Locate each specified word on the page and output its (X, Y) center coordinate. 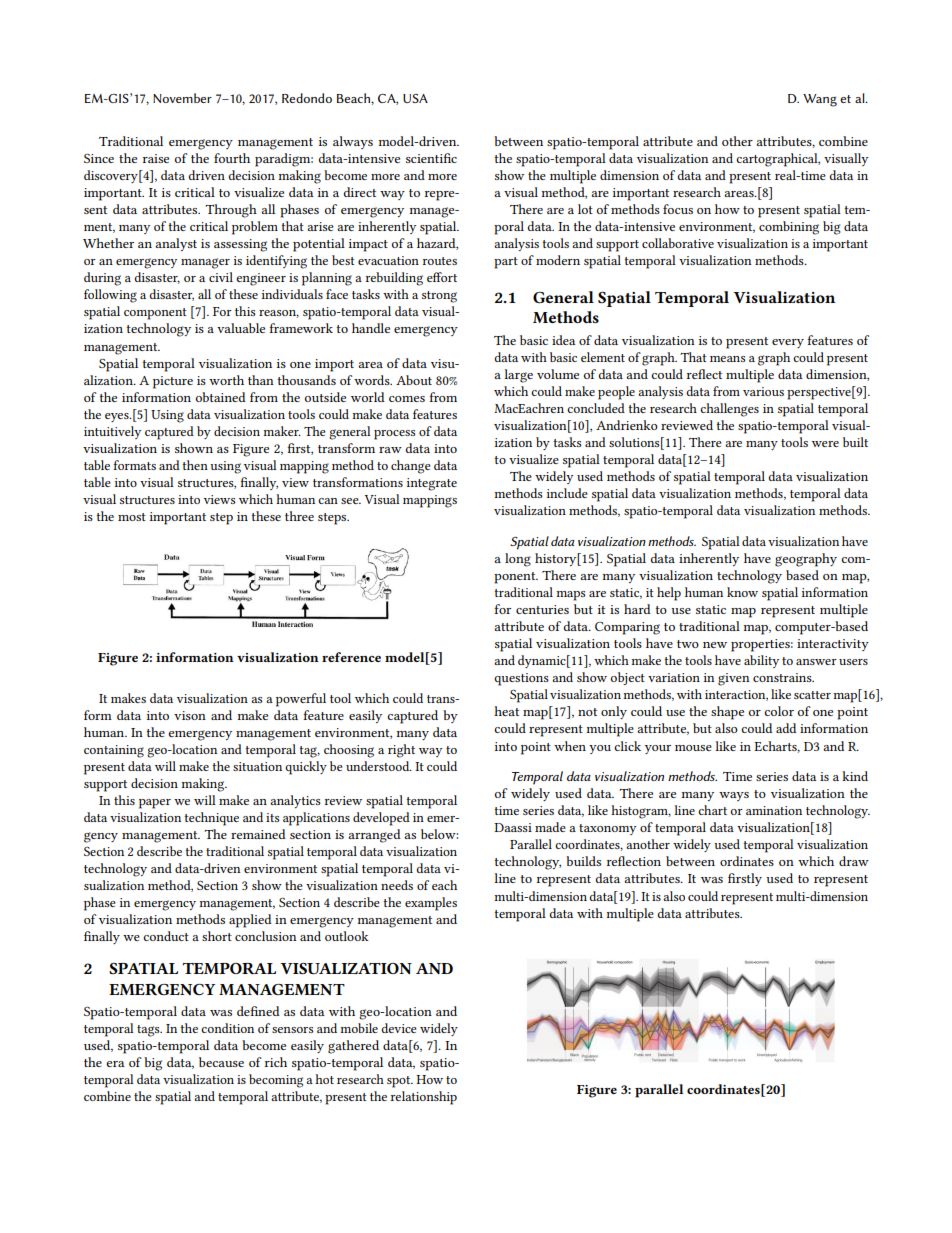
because (221, 1062)
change (411, 467)
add (786, 728)
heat (506, 711)
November (182, 98)
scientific (431, 158)
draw (854, 861)
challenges (729, 410)
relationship (424, 1098)
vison (190, 715)
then (195, 465)
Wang (820, 100)
